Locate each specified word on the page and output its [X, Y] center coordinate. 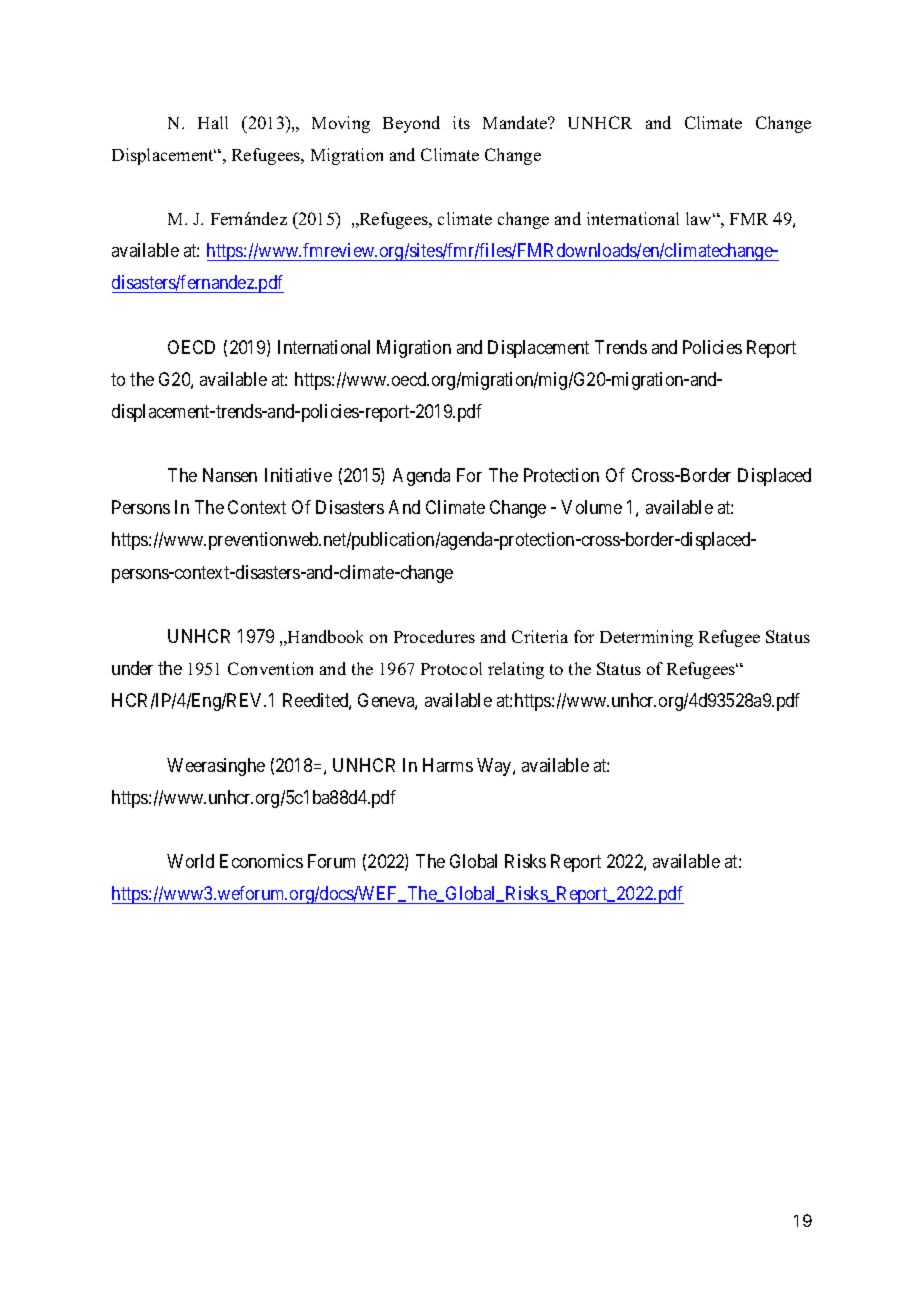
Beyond [411, 124]
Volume [591, 507]
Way [495, 767]
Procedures [434, 636]
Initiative [298, 475]
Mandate [516, 122]
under [132, 668]
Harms [448, 765]
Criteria [540, 636]
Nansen [230, 475]
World [190, 861]
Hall [213, 122]
